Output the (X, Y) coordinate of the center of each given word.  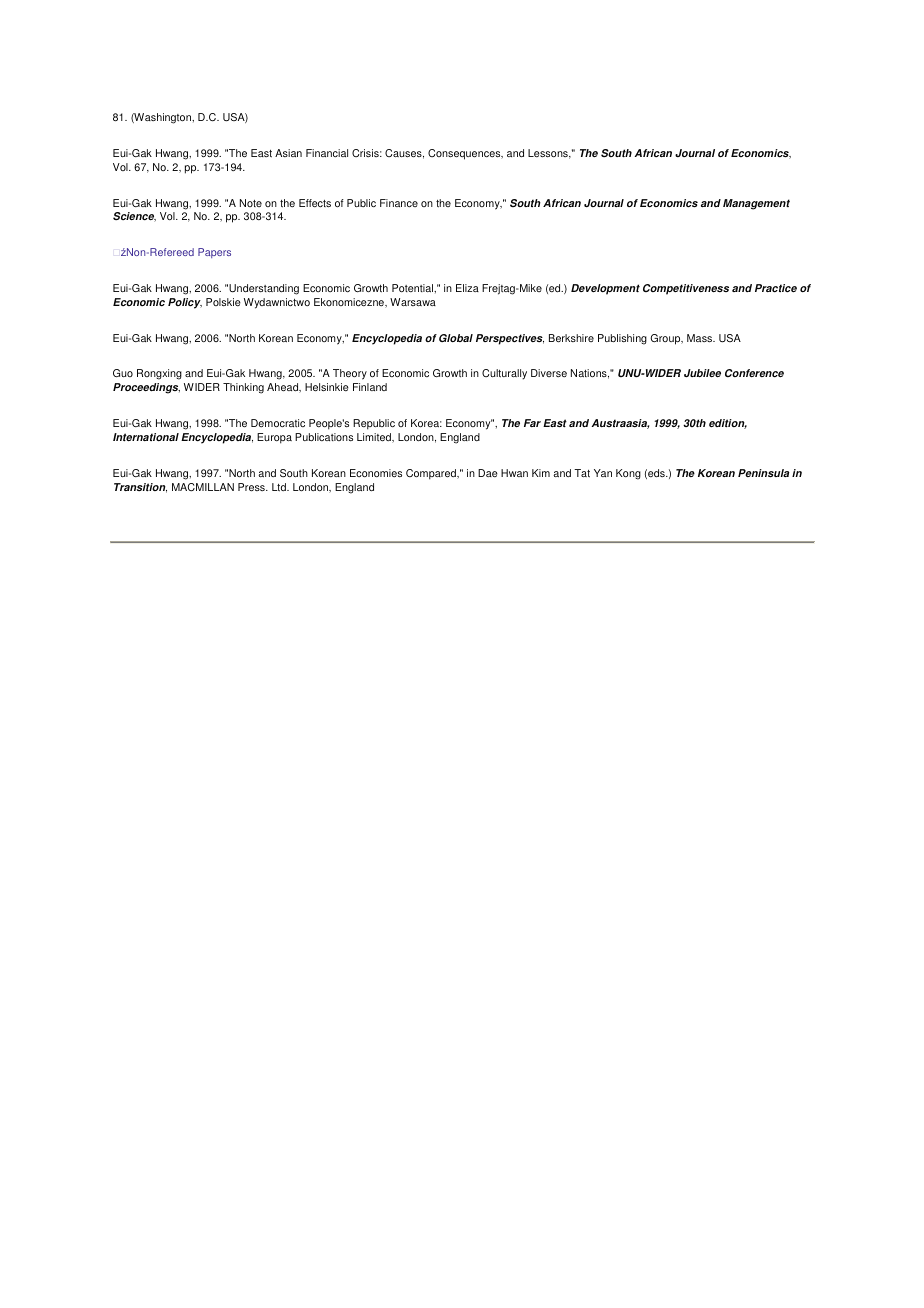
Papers (214, 253)
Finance (399, 203)
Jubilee (702, 373)
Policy (185, 303)
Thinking (243, 388)
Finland (370, 387)
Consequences (465, 154)
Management (756, 204)
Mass (701, 338)
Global (456, 338)
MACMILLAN (203, 487)
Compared (432, 474)
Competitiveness (686, 289)
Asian (288, 153)
